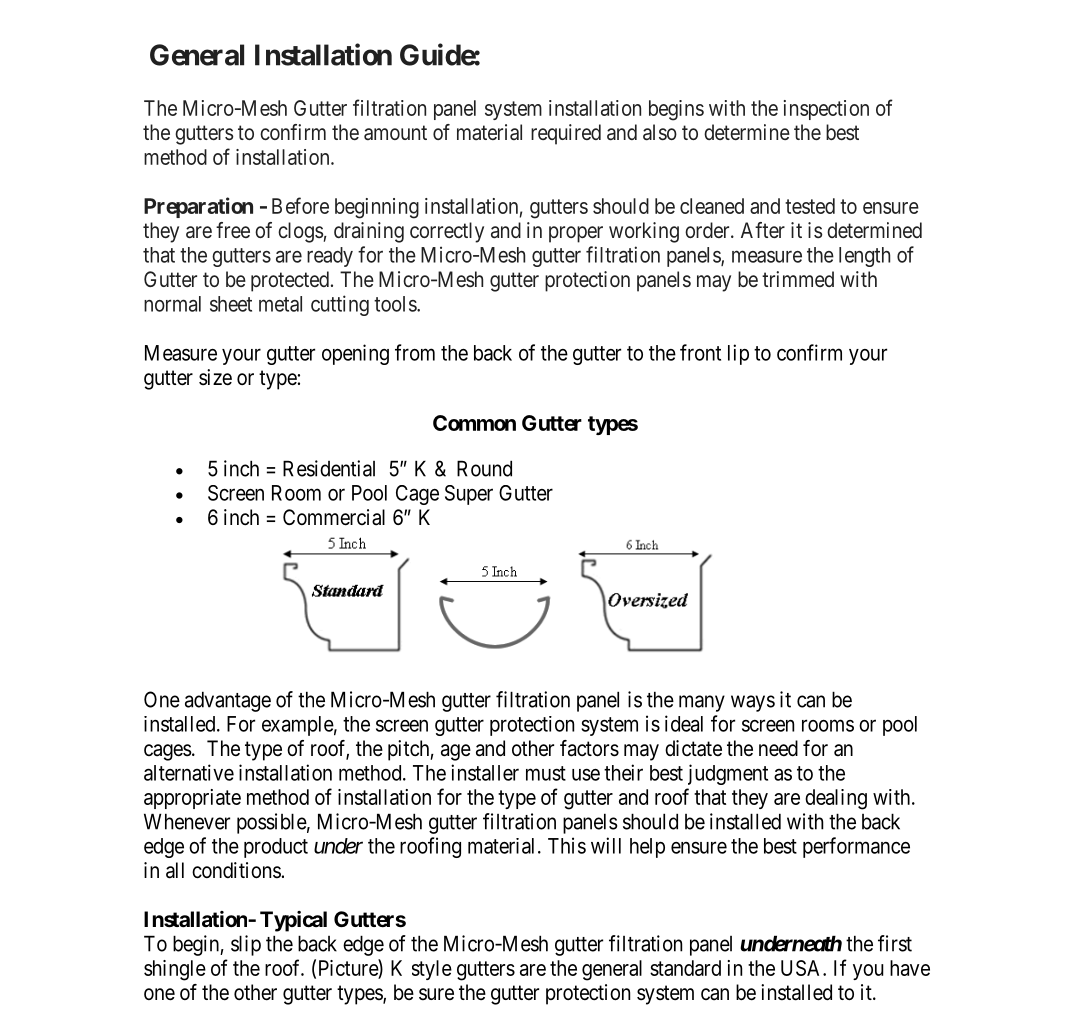 Image resolution: width=1083 pixels, height=1019 pixels. What do you see at coordinates (432, 970) in the screenshot?
I see `style` at bounding box center [432, 970].
